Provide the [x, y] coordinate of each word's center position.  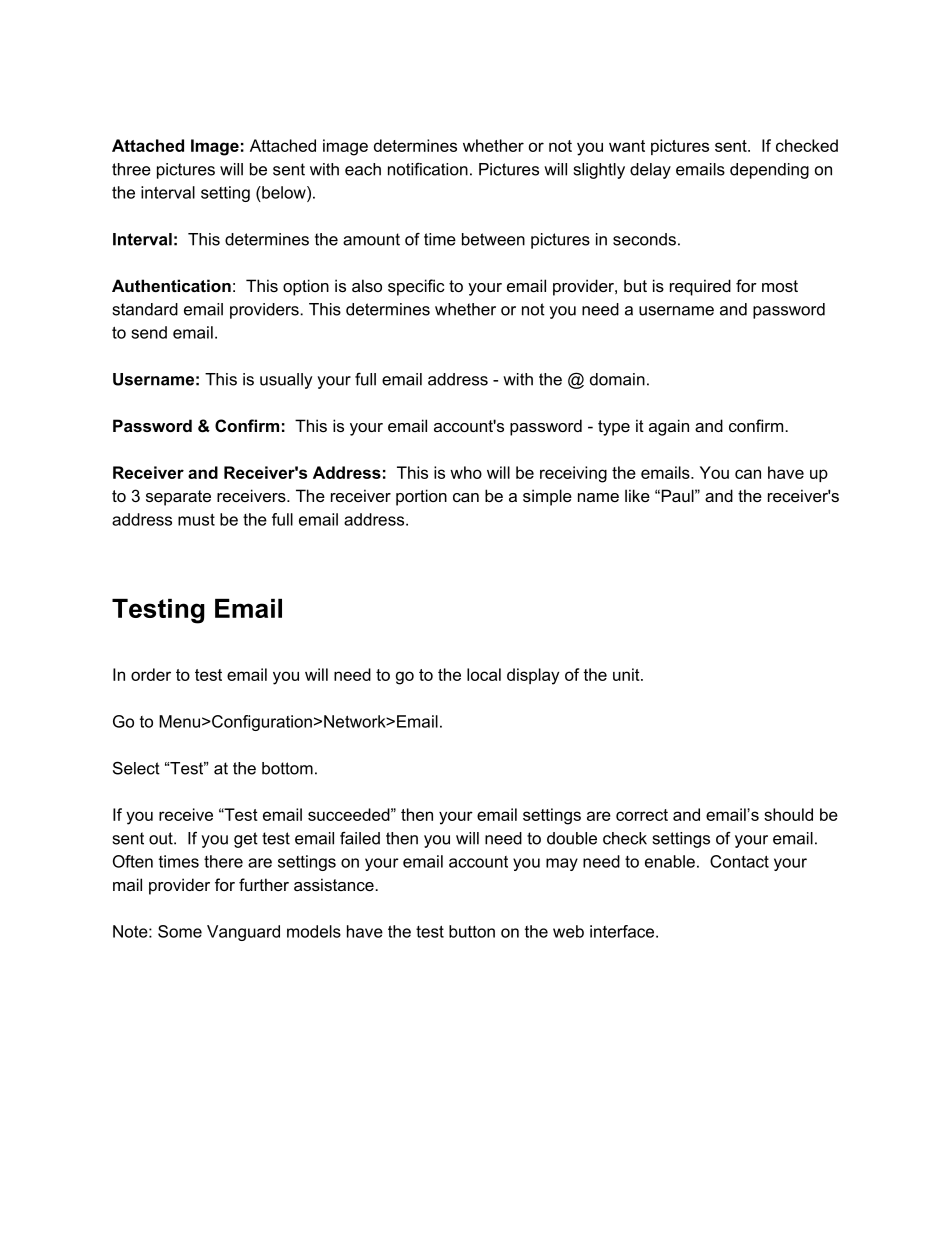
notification [428, 169]
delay [650, 171]
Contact [739, 861]
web [568, 931]
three [131, 169]
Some [180, 931]
